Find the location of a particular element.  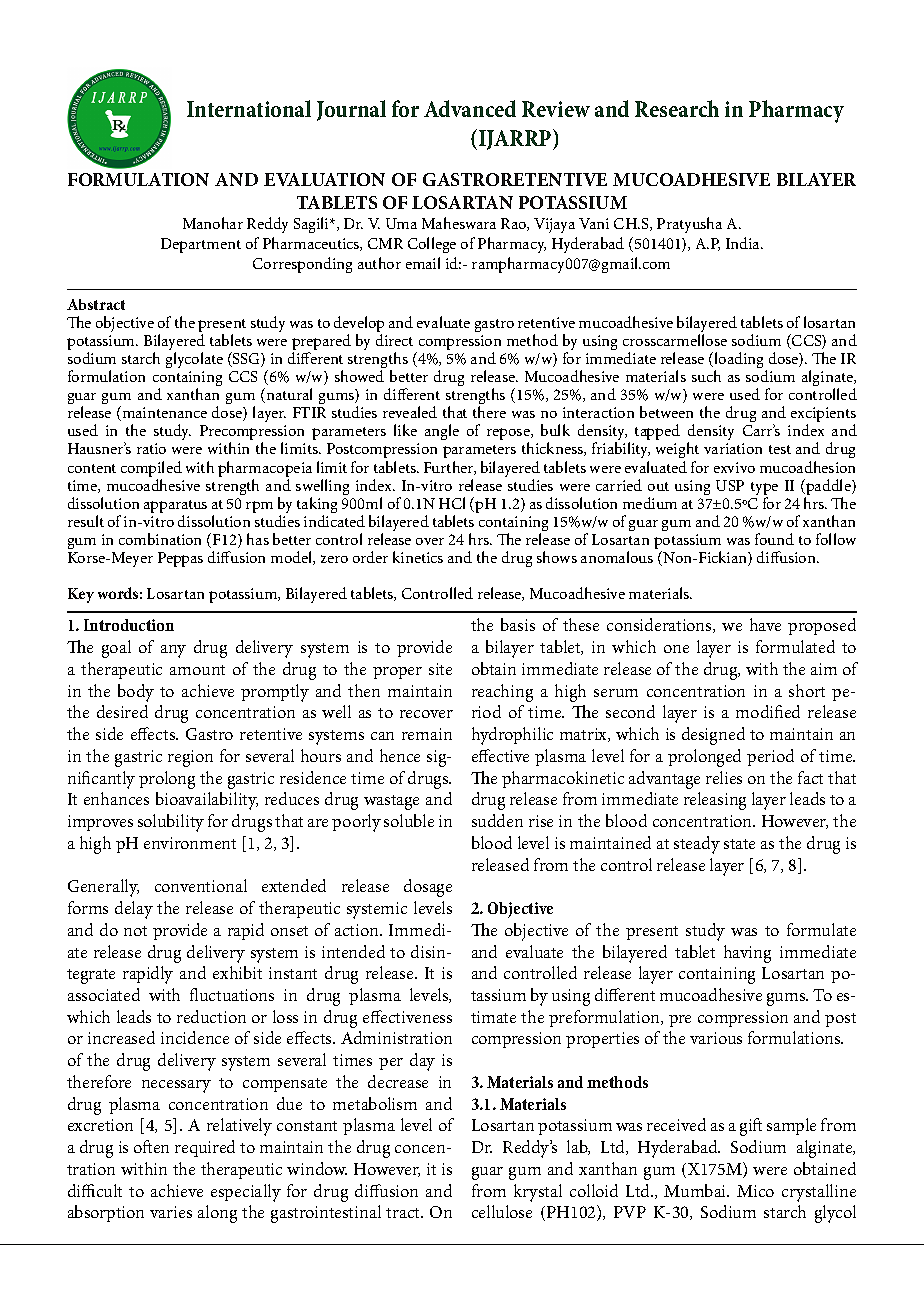

International is located at coordinates (249, 108).
